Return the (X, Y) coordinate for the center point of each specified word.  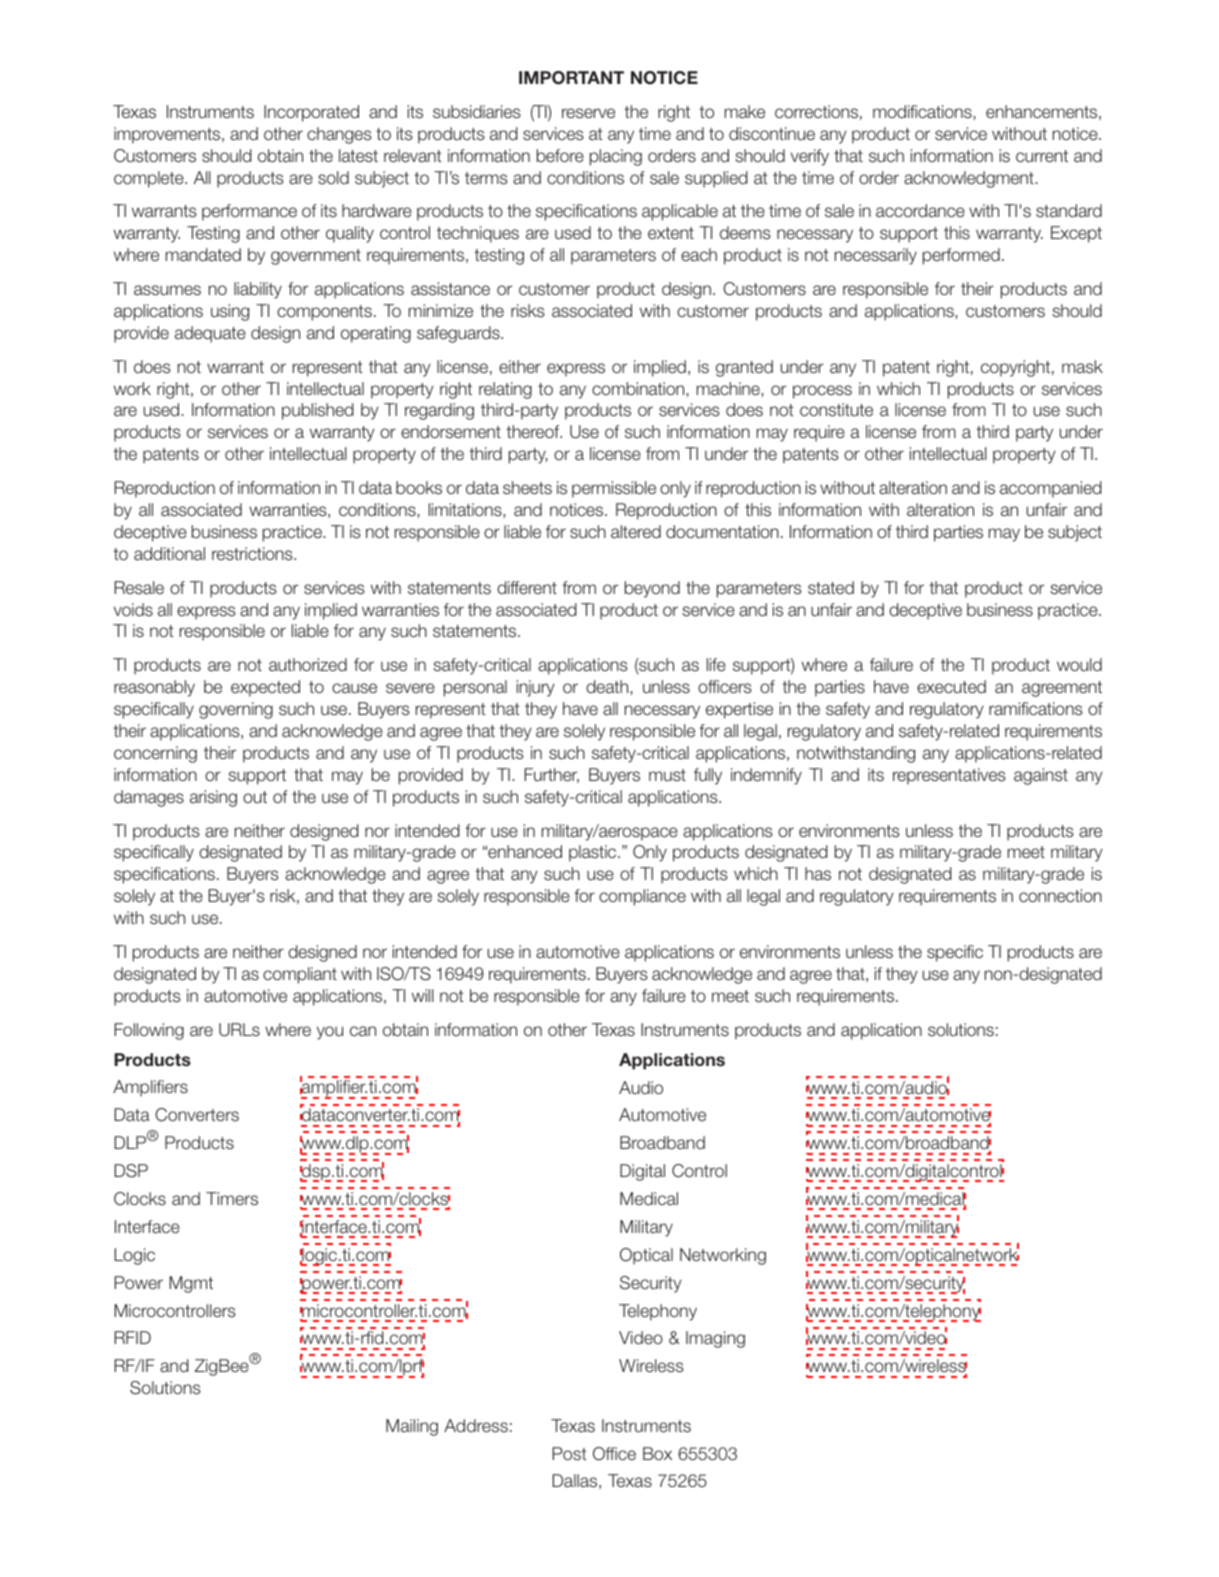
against (1041, 776)
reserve (588, 113)
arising (213, 798)
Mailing (412, 1427)
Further (552, 775)
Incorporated (311, 113)
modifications (923, 112)
